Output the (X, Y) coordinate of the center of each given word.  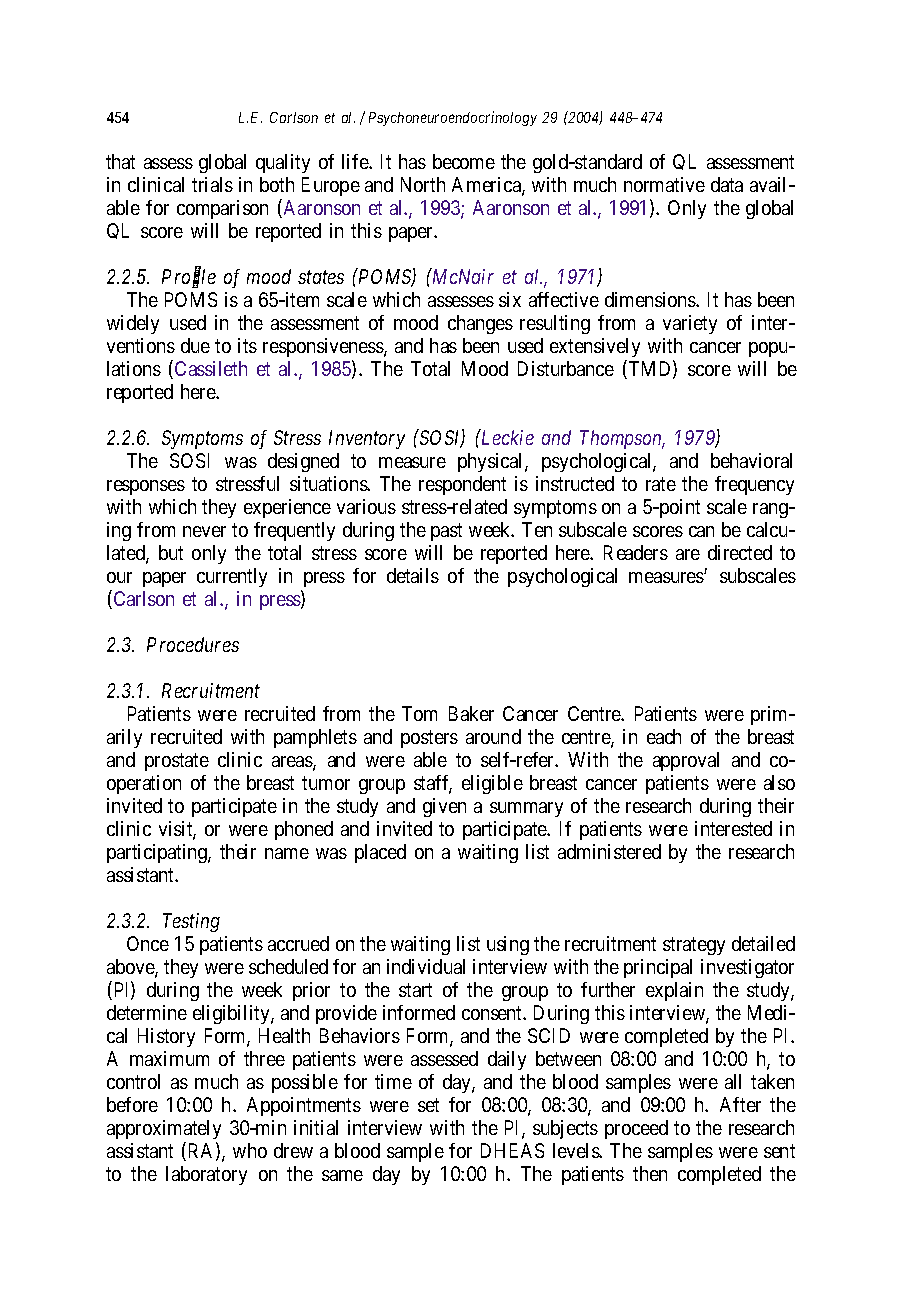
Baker (471, 713)
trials (212, 184)
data (727, 184)
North (423, 184)
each (664, 736)
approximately (164, 1131)
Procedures (193, 644)
